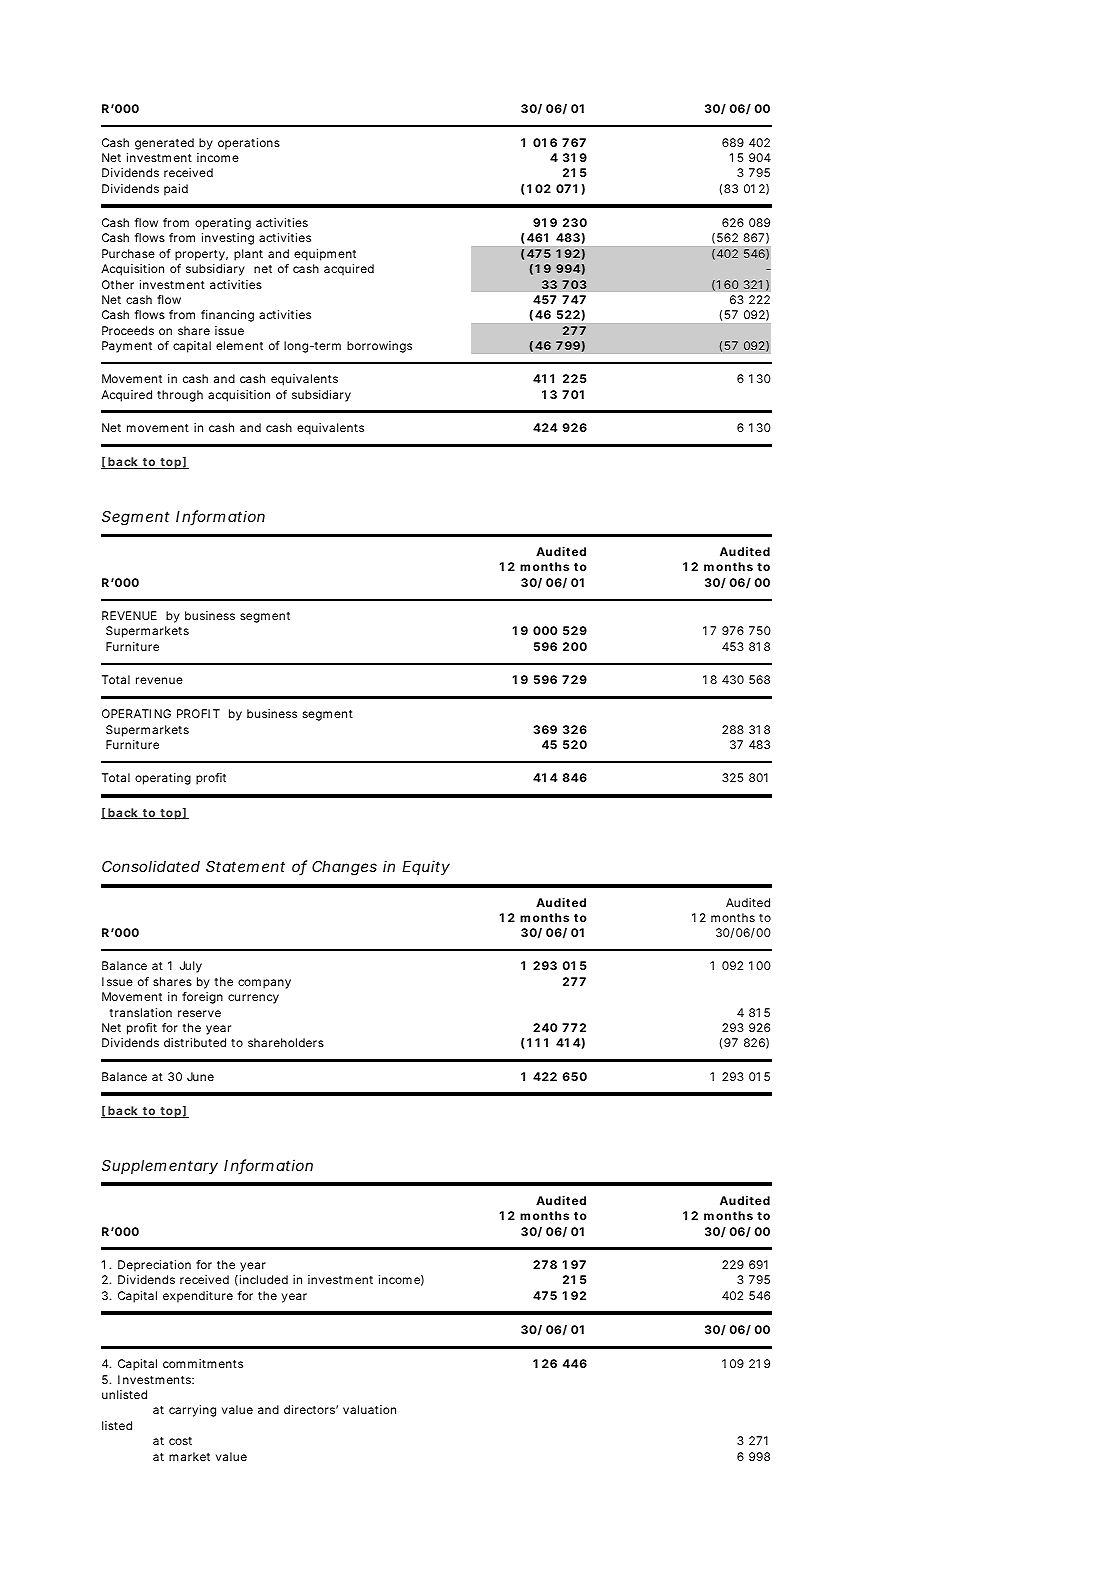 This page has height=1582, width=1118. What do you see at coordinates (239, 345) in the page?
I see `element` at bounding box center [239, 345].
